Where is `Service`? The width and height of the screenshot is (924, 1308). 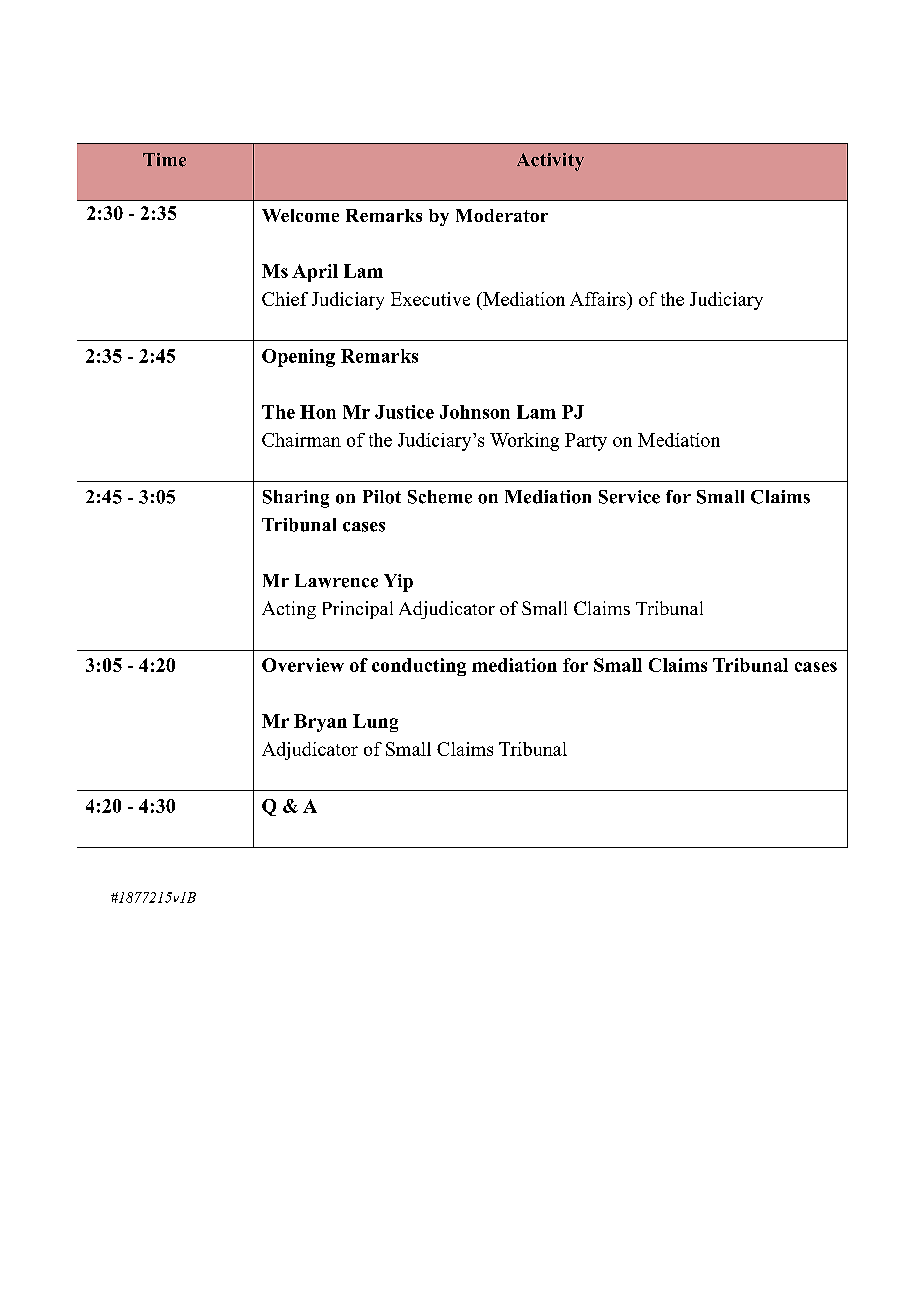
Service is located at coordinates (629, 497).
